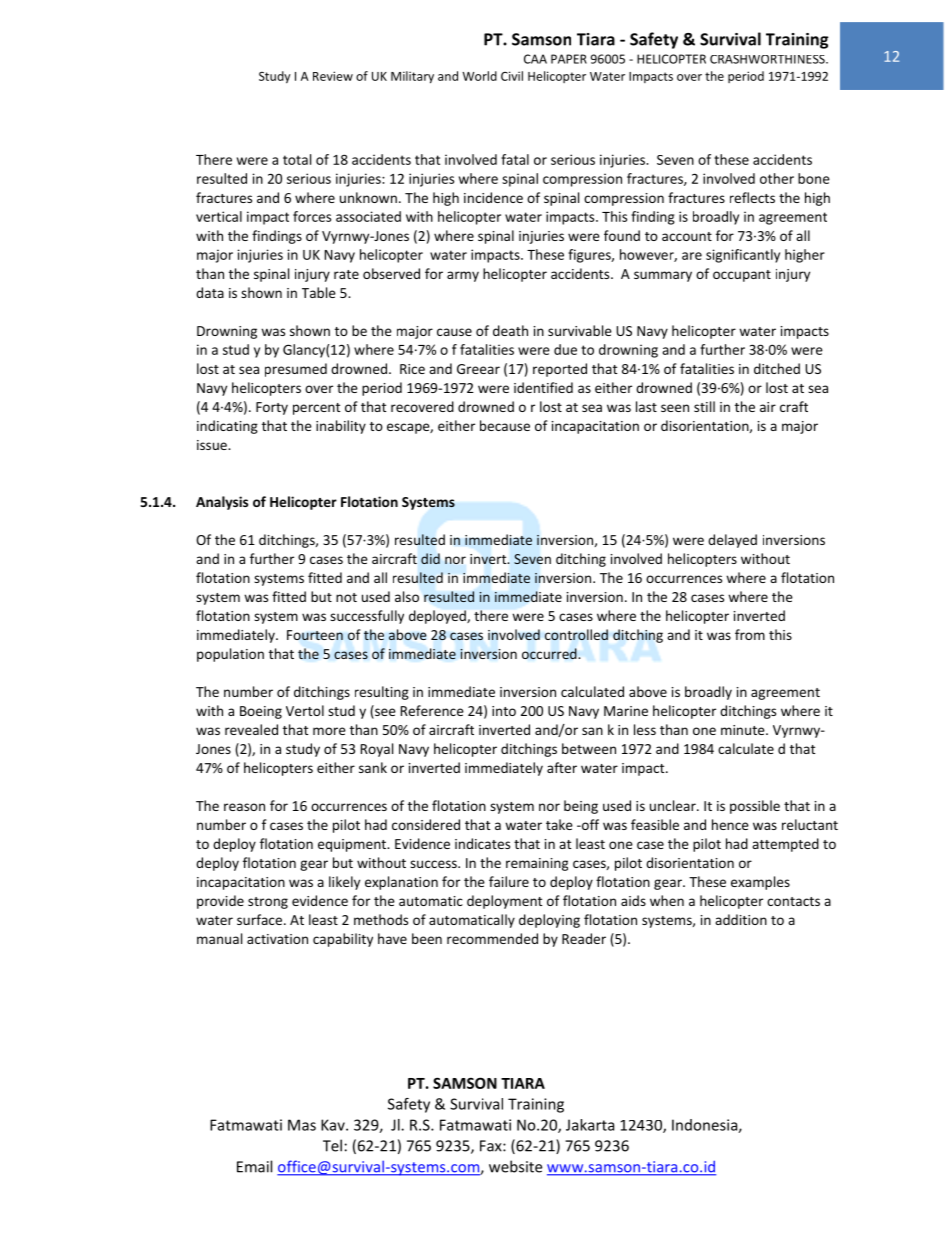  What do you see at coordinates (755, 807) in the screenshot?
I see `possible` at bounding box center [755, 807].
